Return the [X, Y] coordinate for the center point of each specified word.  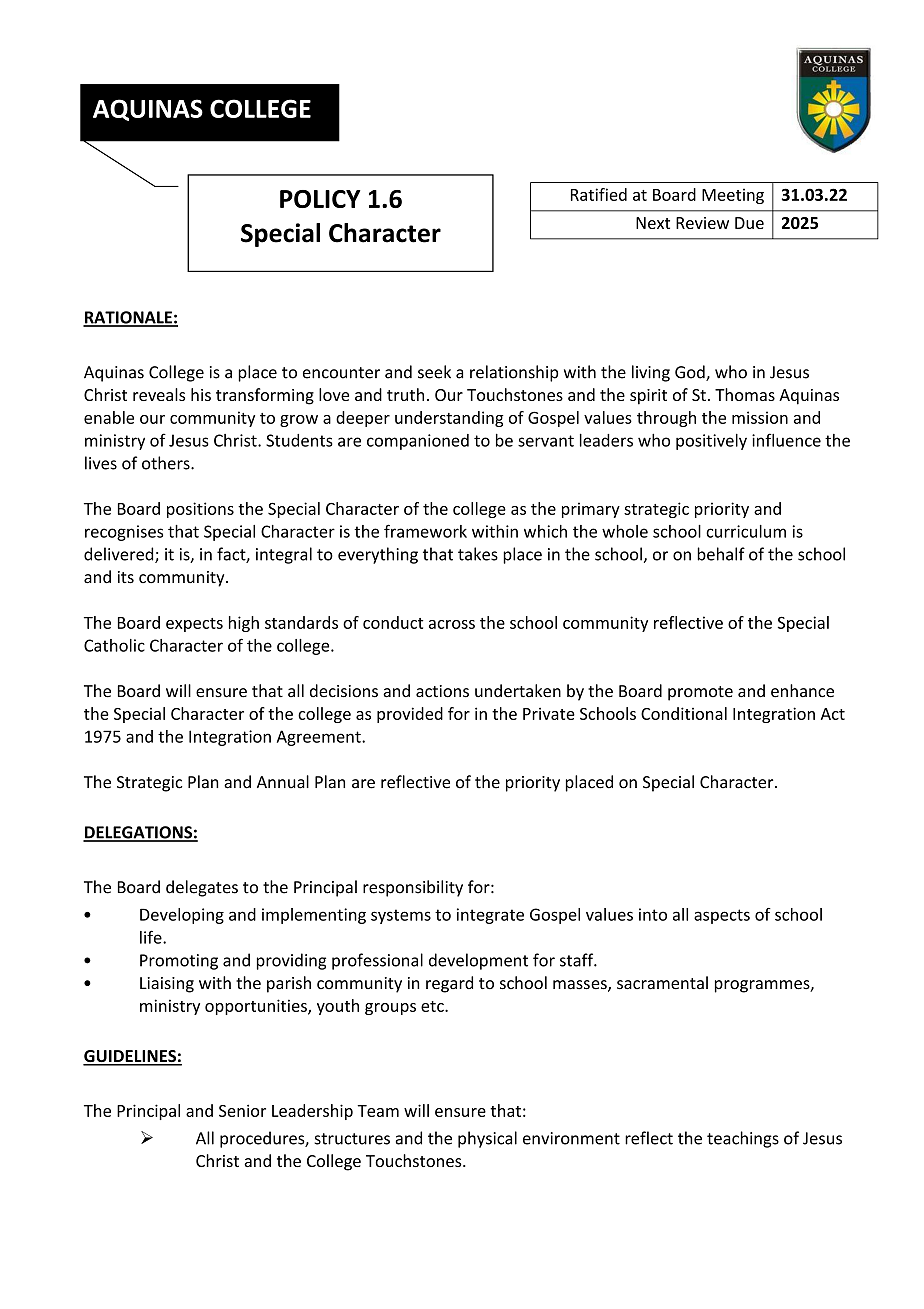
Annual [283, 782]
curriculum [746, 531]
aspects [722, 916]
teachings [743, 1139]
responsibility [413, 888]
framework [425, 531]
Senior [242, 1110]
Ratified [599, 194]
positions [200, 510]
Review [702, 223]
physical [487, 1139]
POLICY [320, 199]
